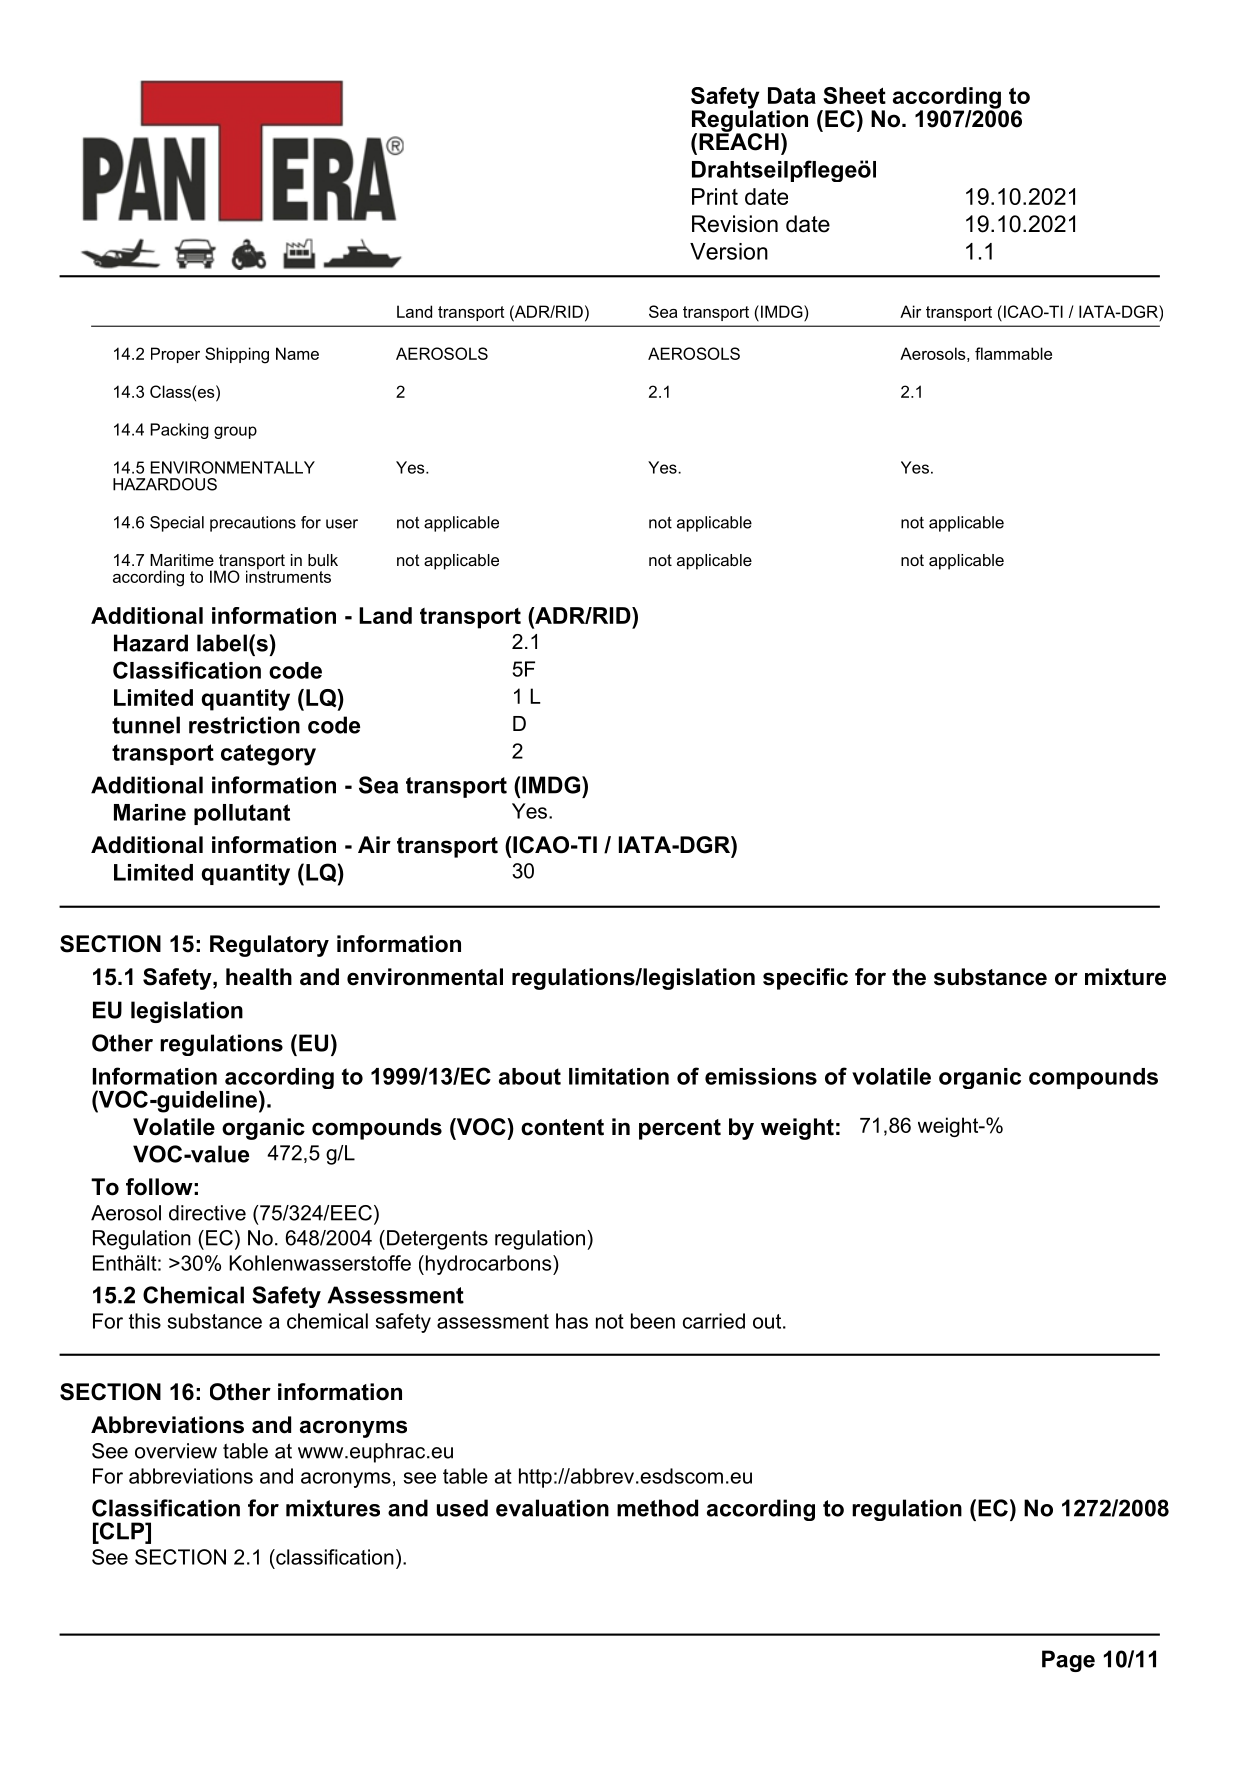 This screenshot has width=1251, height=1771. What do you see at coordinates (176, 1451) in the screenshot?
I see `overview` at bounding box center [176, 1451].
